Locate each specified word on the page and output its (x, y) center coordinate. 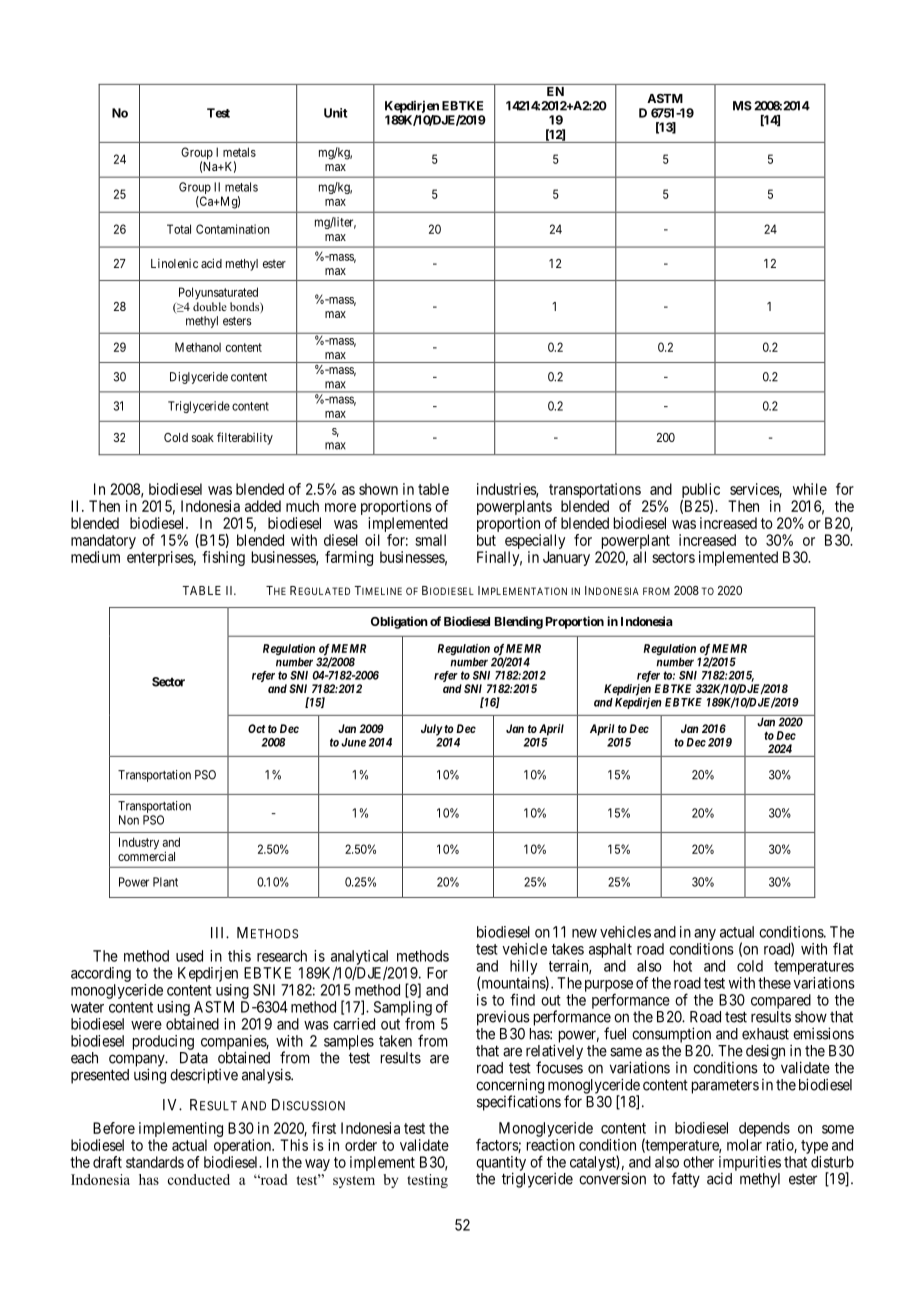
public (700, 492)
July (432, 730)
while (810, 489)
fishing (223, 558)
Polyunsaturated (218, 293)
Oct (256, 728)
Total (179, 229)
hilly (523, 967)
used (189, 956)
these (774, 983)
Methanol (198, 347)
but (486, 540)
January (566, 558)
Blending (519, 622)
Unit (335, 113)
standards (155, 1162)
